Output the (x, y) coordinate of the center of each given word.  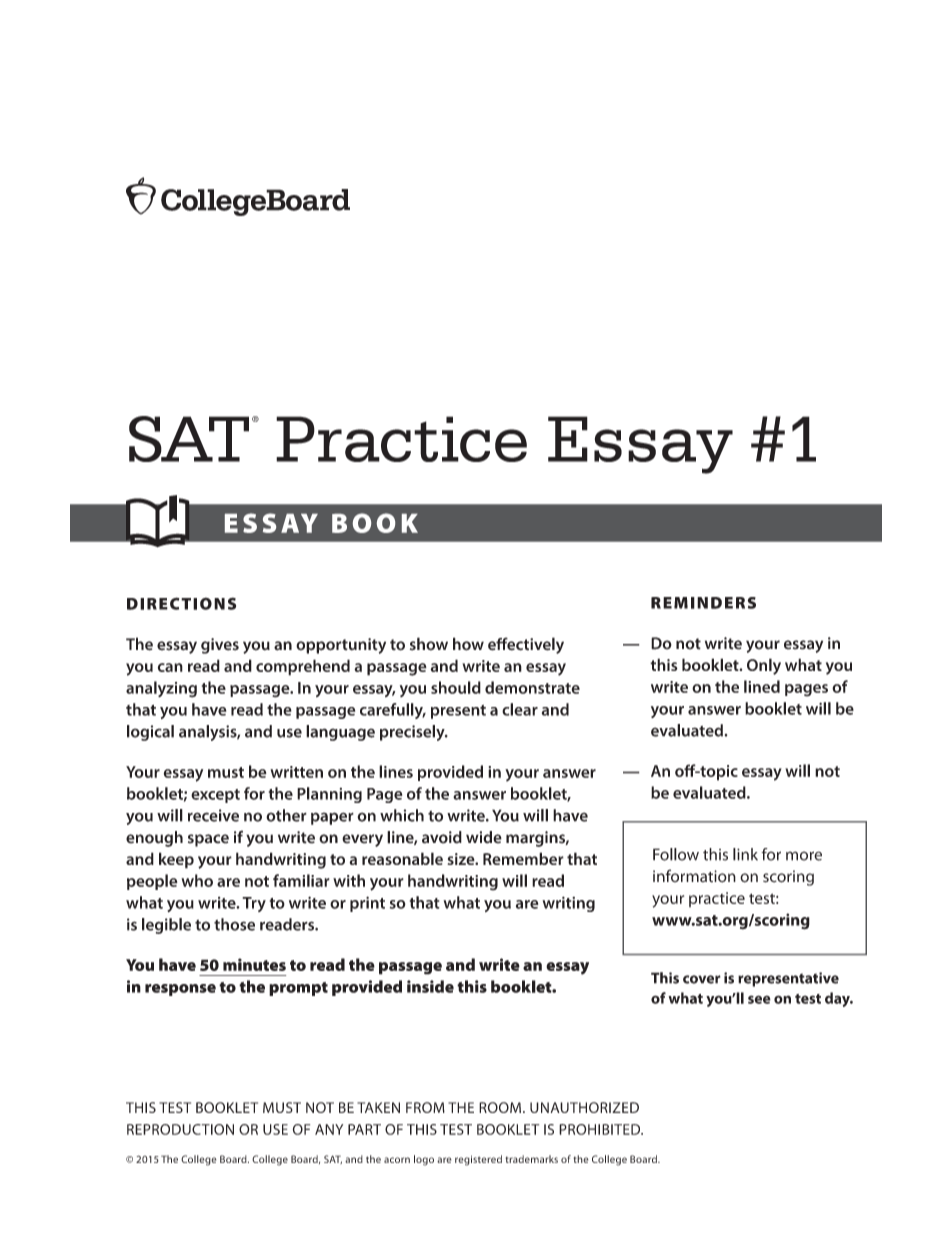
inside (430, 986)
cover (702, 979)
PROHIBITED (601, 1129)
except (215, 796)
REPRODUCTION (180, 1129)
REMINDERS (703, 603)
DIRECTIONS (181, 603)
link (745, 854)
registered (478, 1160)
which (402, 815)
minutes (254, 964)
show (429, 644)
